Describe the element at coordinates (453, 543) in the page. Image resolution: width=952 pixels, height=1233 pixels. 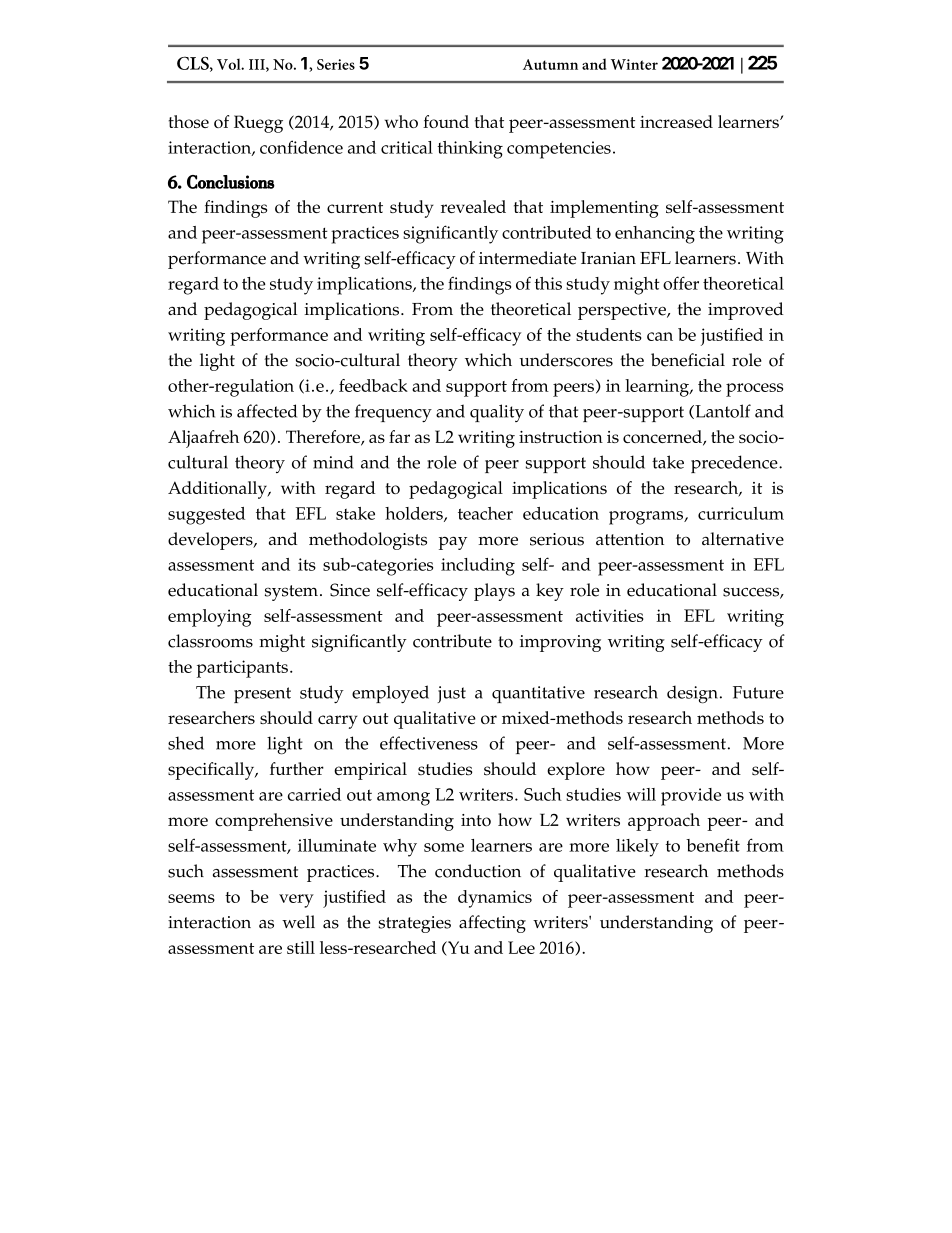
I see `pay` at that location.
